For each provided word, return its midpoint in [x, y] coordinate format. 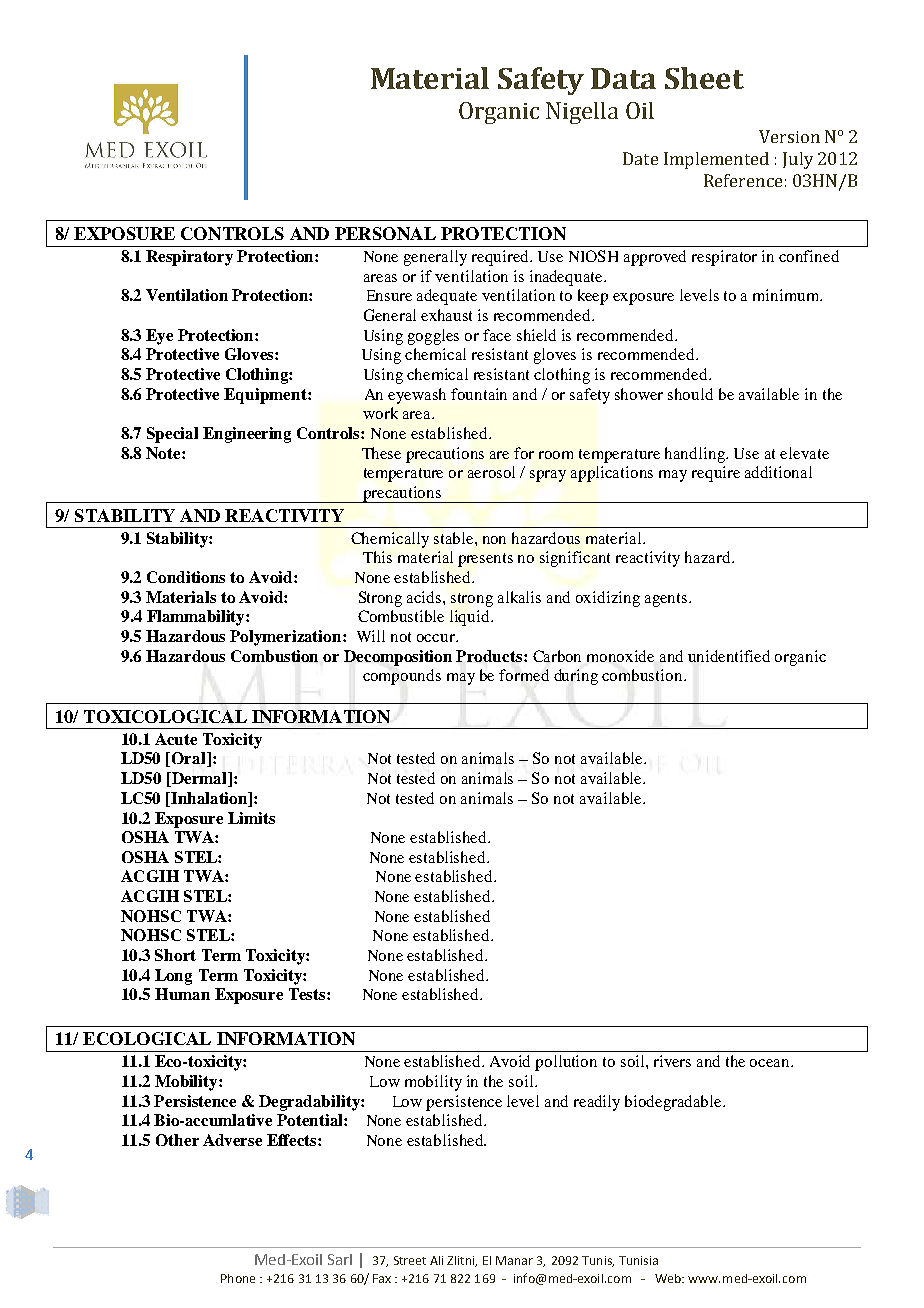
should [690, 394]
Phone [238, 1278]
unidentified [729, 656]
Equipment [266, 396]
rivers [672, 1061]
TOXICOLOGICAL [165, 716]
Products [490, 656]
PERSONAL [385, 233]
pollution [566, 1063]
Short [175, 955]
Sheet [704, 78]
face [497, 335]
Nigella [582, 113]
